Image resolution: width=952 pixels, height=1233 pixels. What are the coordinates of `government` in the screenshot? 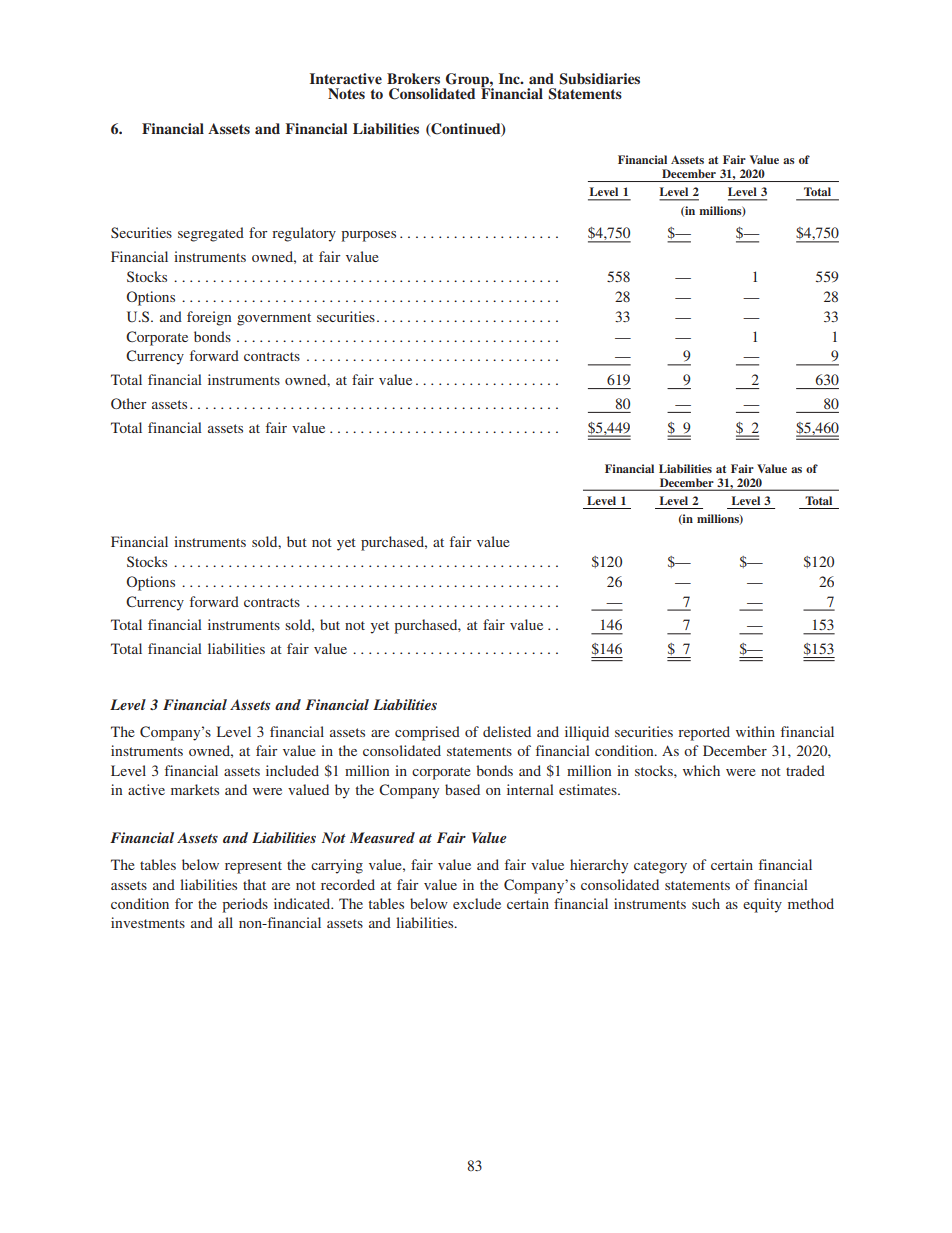 It's located at (274, 319).
